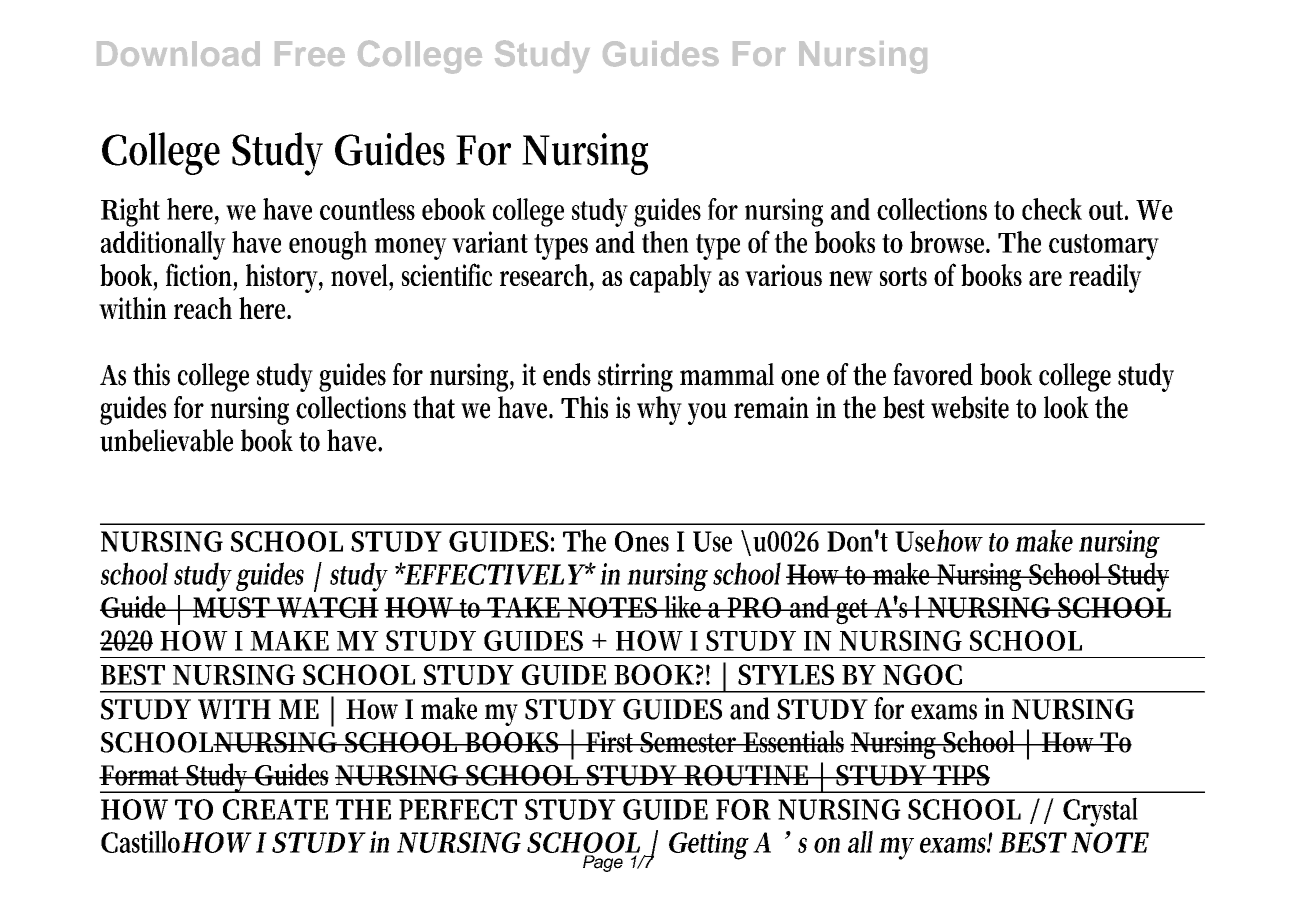 The image size is (1311, 924). What do you see at coordinates (665, 242) in the screenshot?
I see `then` at bounding box center [665, 242].
